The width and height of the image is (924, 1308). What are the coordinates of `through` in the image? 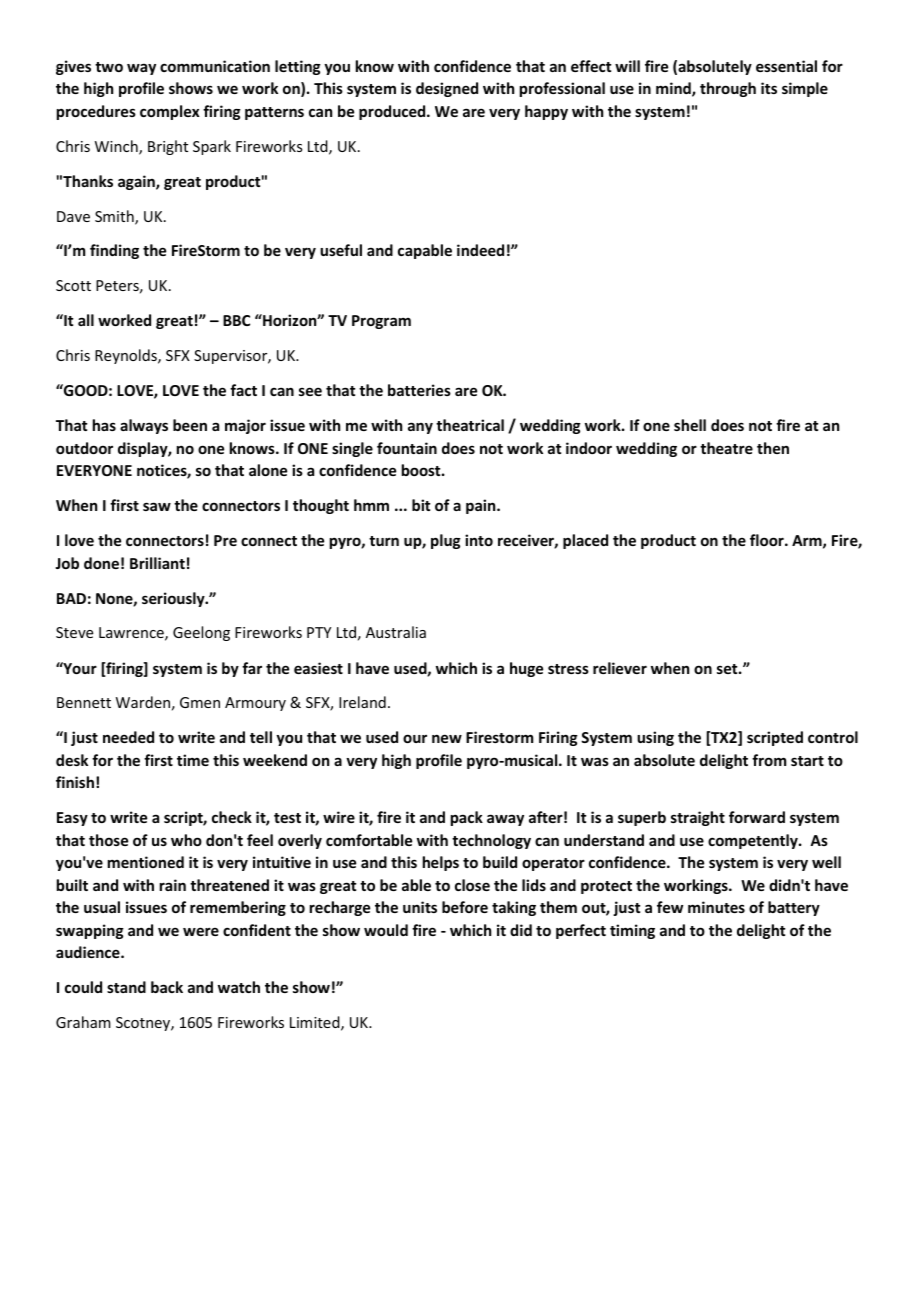 It's located at (728, 89).
